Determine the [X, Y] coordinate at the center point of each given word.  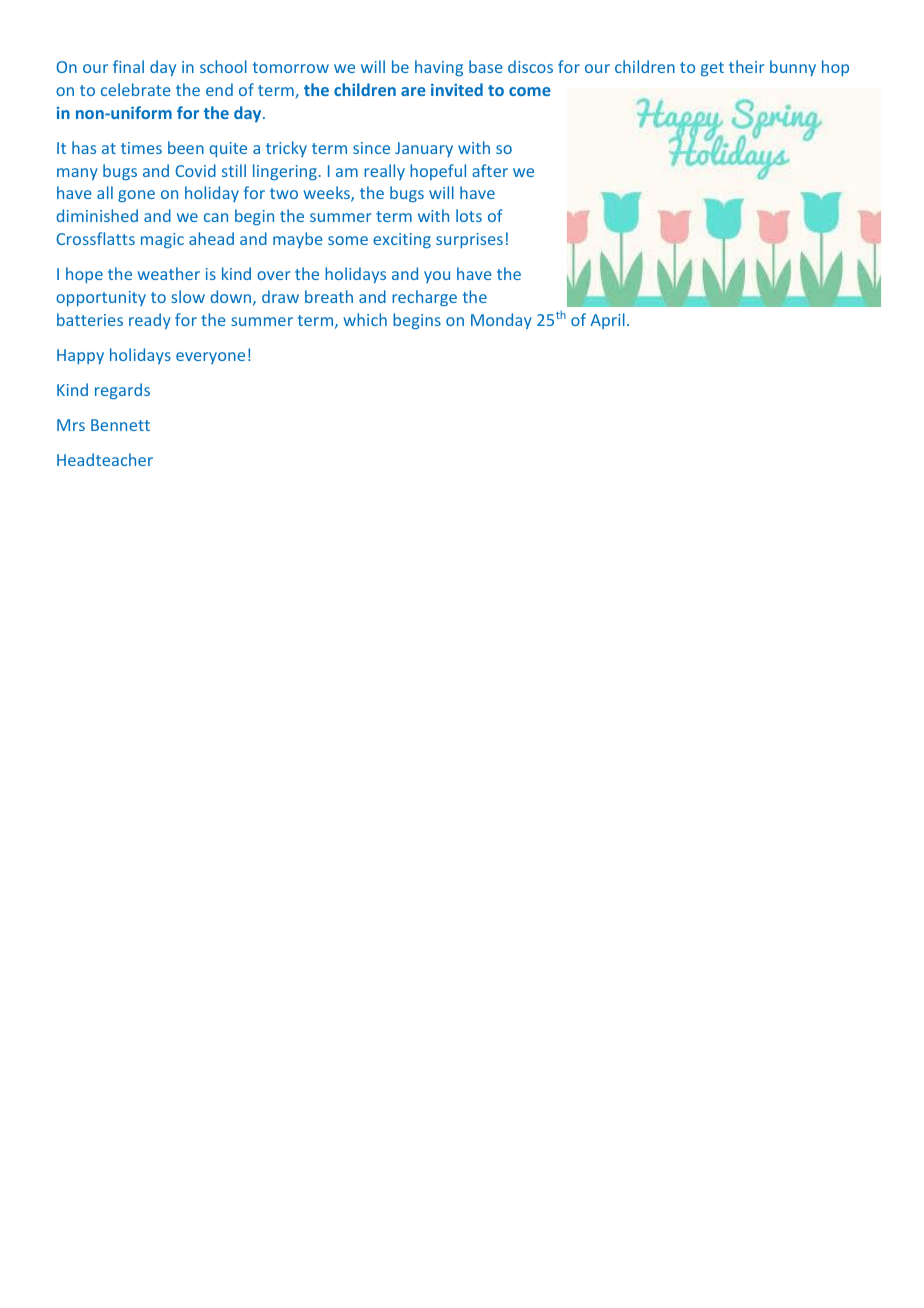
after [490, 170]
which [365, 319]
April [607, 321]
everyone [210, 358]
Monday [501, 321]
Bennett [120, 425]
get [712, 69]
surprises [469, 240]
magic [162, 241]
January [424, 149]
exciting [402, 241]
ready [150, 321]
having [439, 68]
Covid [195, 170]
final [128, 66]
